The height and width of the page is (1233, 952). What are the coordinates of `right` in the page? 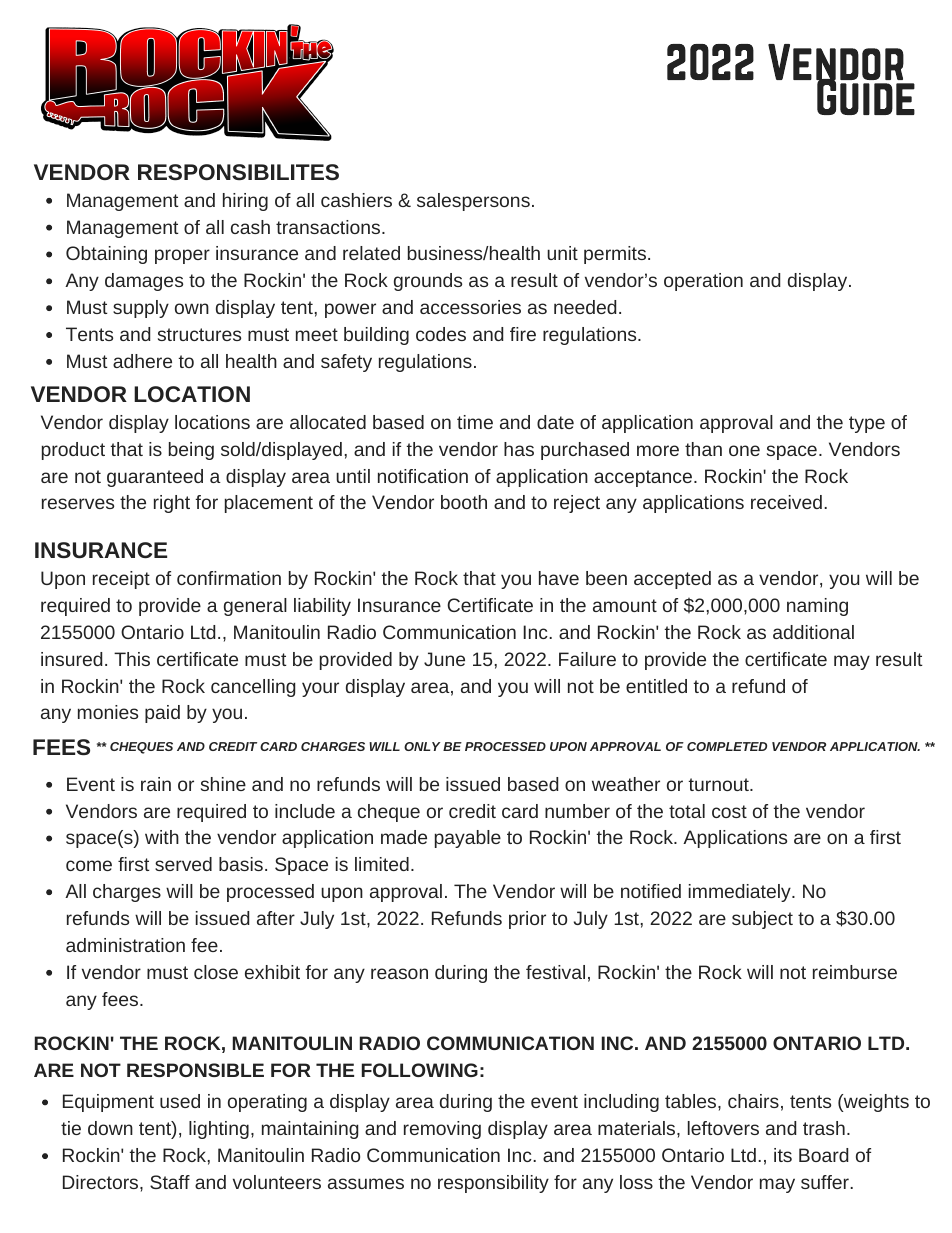 It's located at (172, 504).
